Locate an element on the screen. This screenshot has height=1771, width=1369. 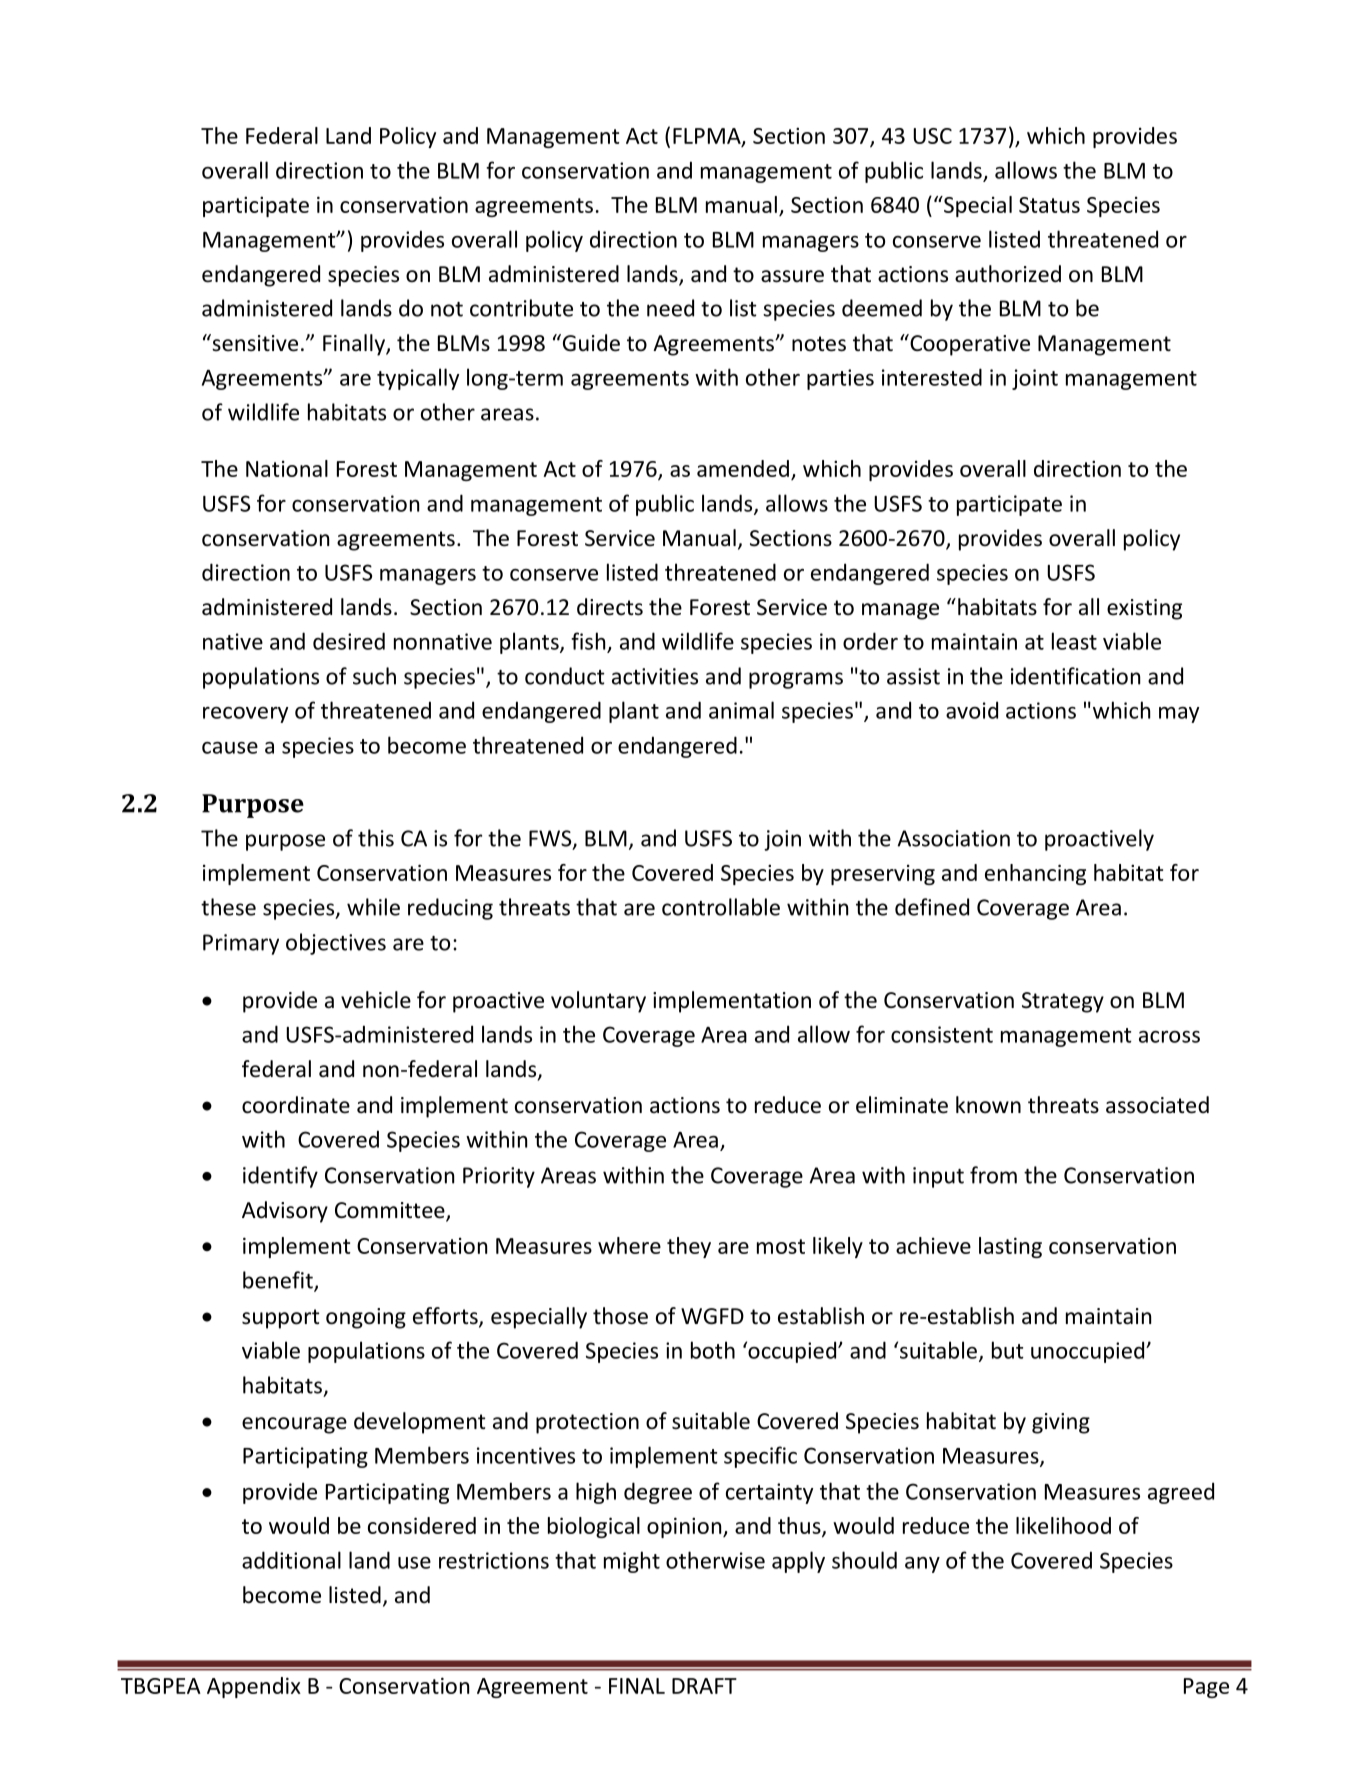
assure is located at coordinates (792, 276).
